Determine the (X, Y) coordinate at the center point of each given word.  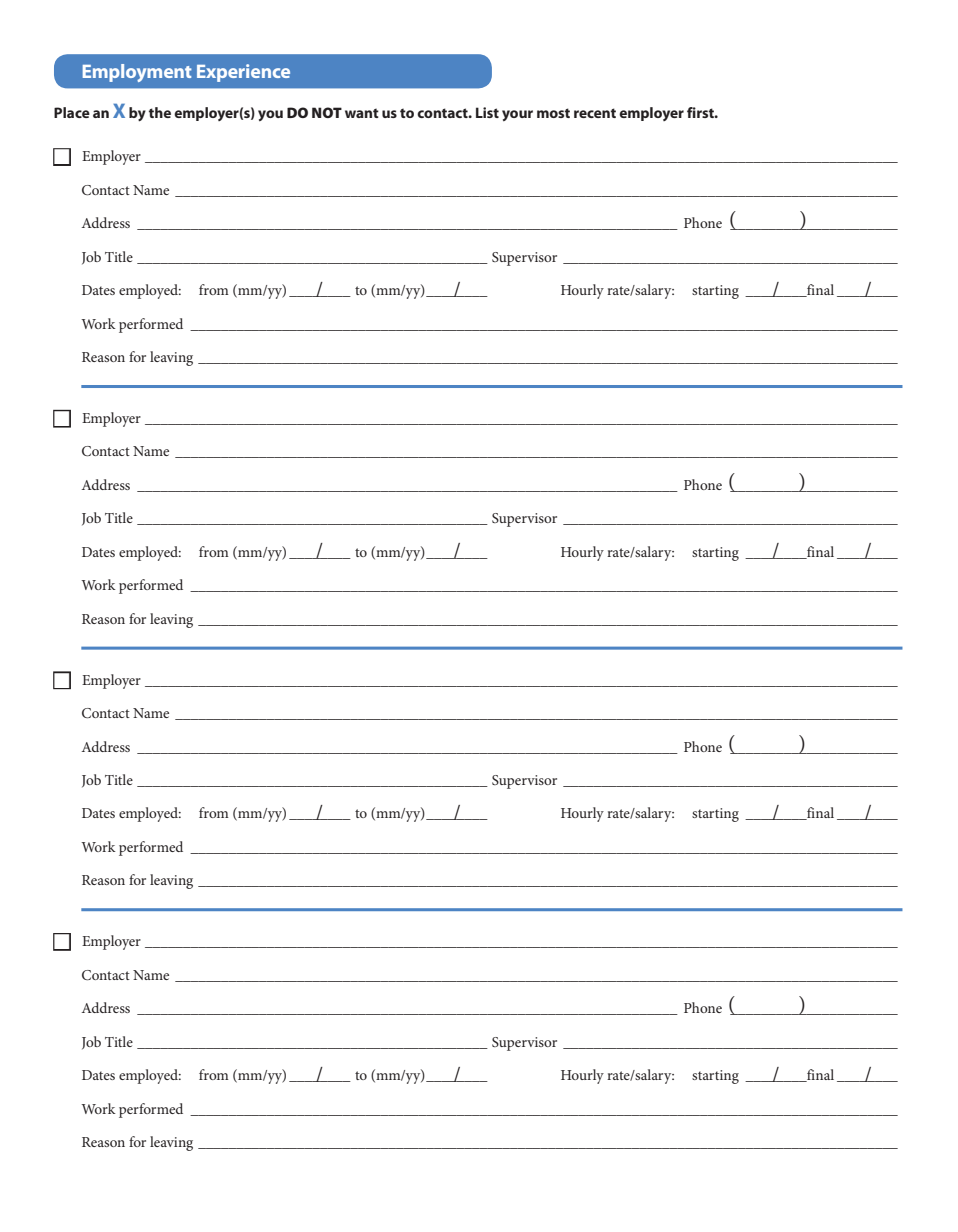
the (160, 112)
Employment (137, 73)
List (487, 112)
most (553, 113)
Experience (243, 73)
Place (72, 112)
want (362, 113)
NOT (327, 112)
